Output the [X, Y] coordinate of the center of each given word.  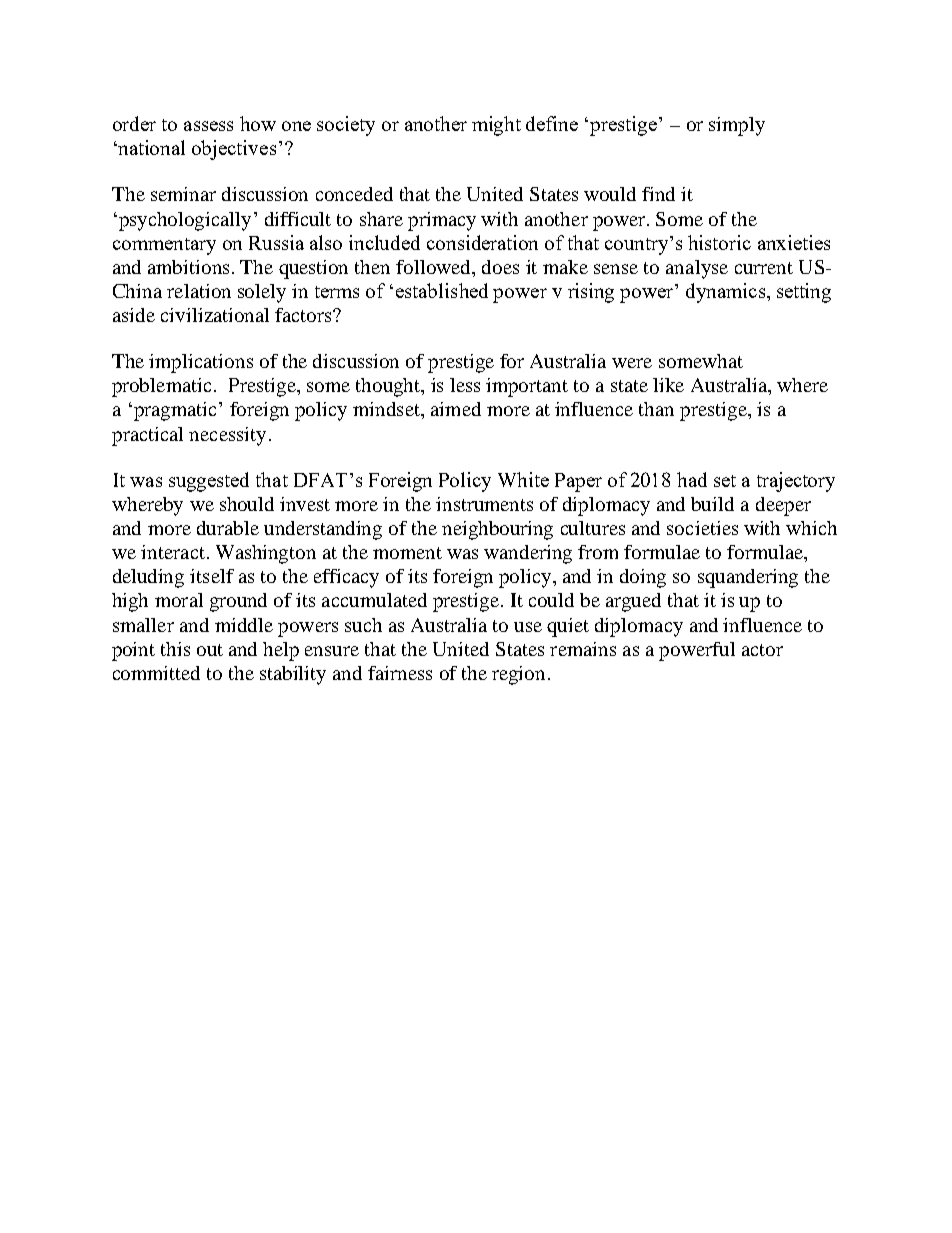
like [668, 385]
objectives [234, 150]
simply [737, 126]
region [518, 675]
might [496, 126]
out [210, 650]
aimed [456, 409]
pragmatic [173, 411]
